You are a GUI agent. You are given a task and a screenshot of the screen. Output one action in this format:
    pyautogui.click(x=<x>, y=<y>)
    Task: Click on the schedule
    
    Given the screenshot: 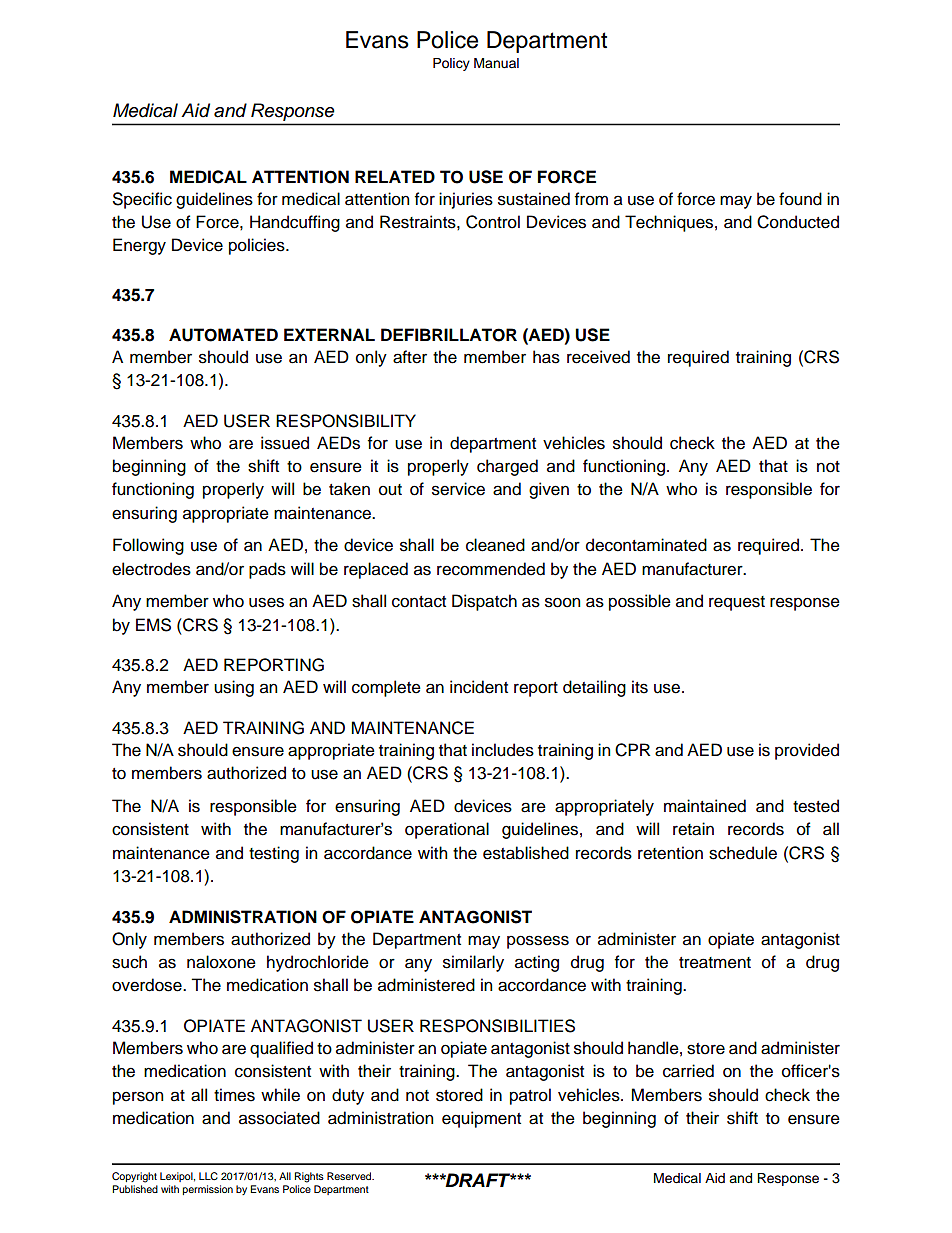 What is the action you would take?
    pyautogui.click(x=743, y=853)
